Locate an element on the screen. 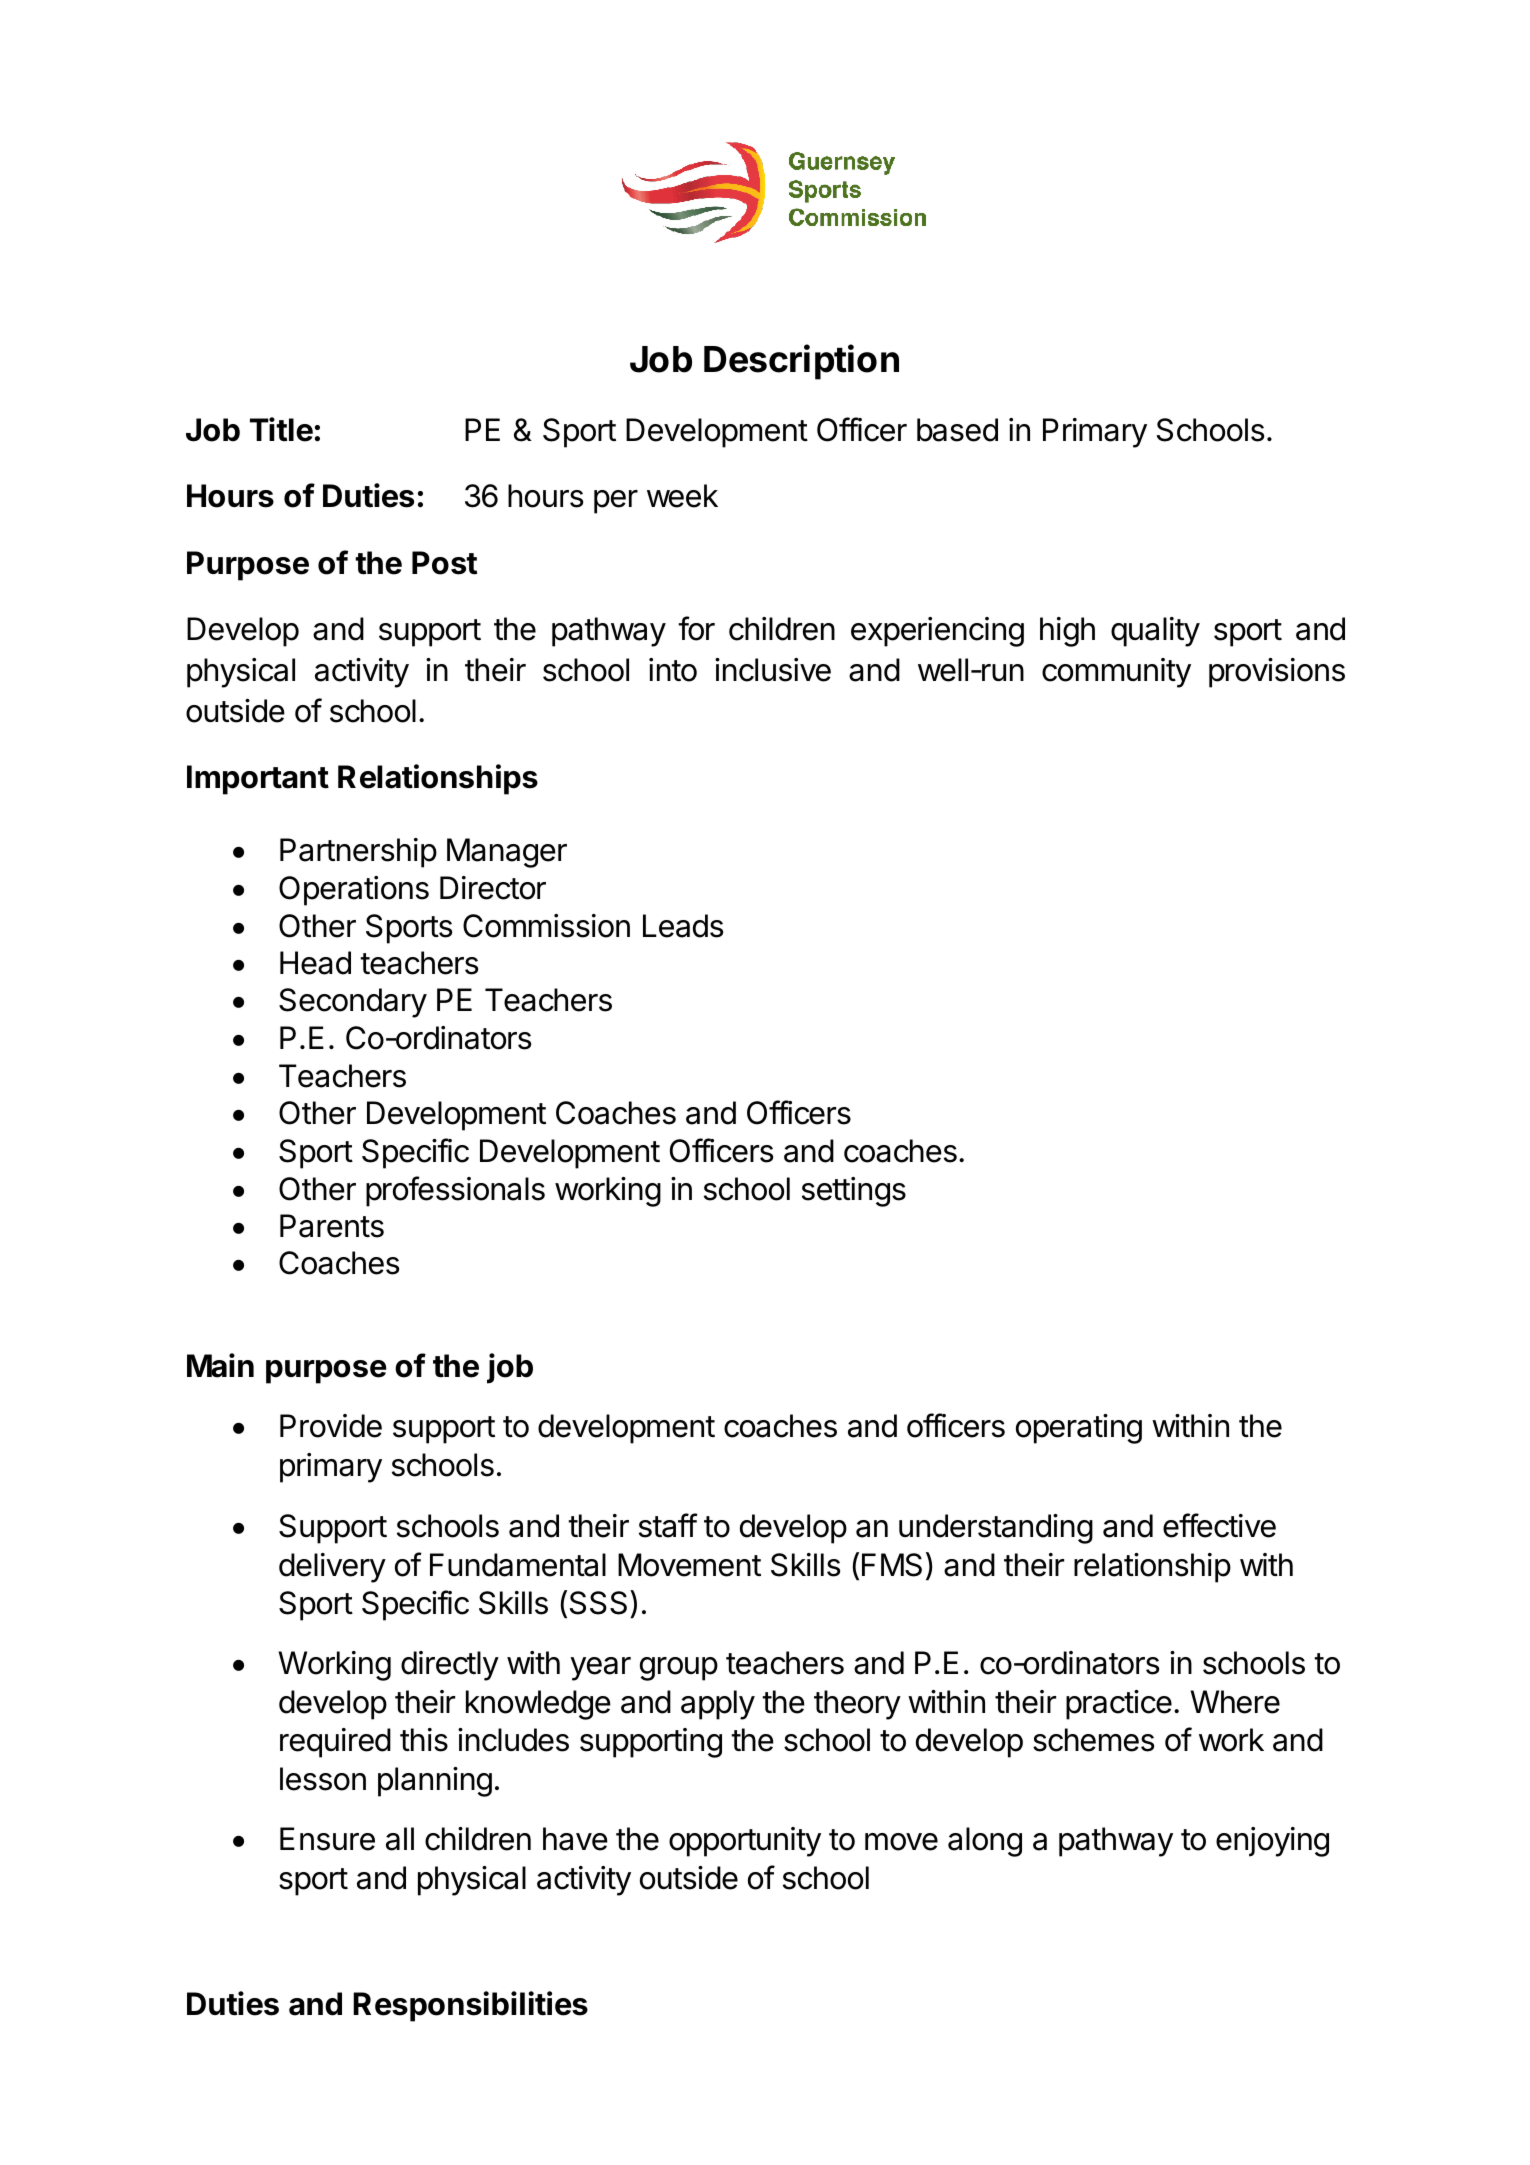 Image resolution: width=1530 pixels, height=2165 pixels. operating is located at coordinates (1079, 1429).
